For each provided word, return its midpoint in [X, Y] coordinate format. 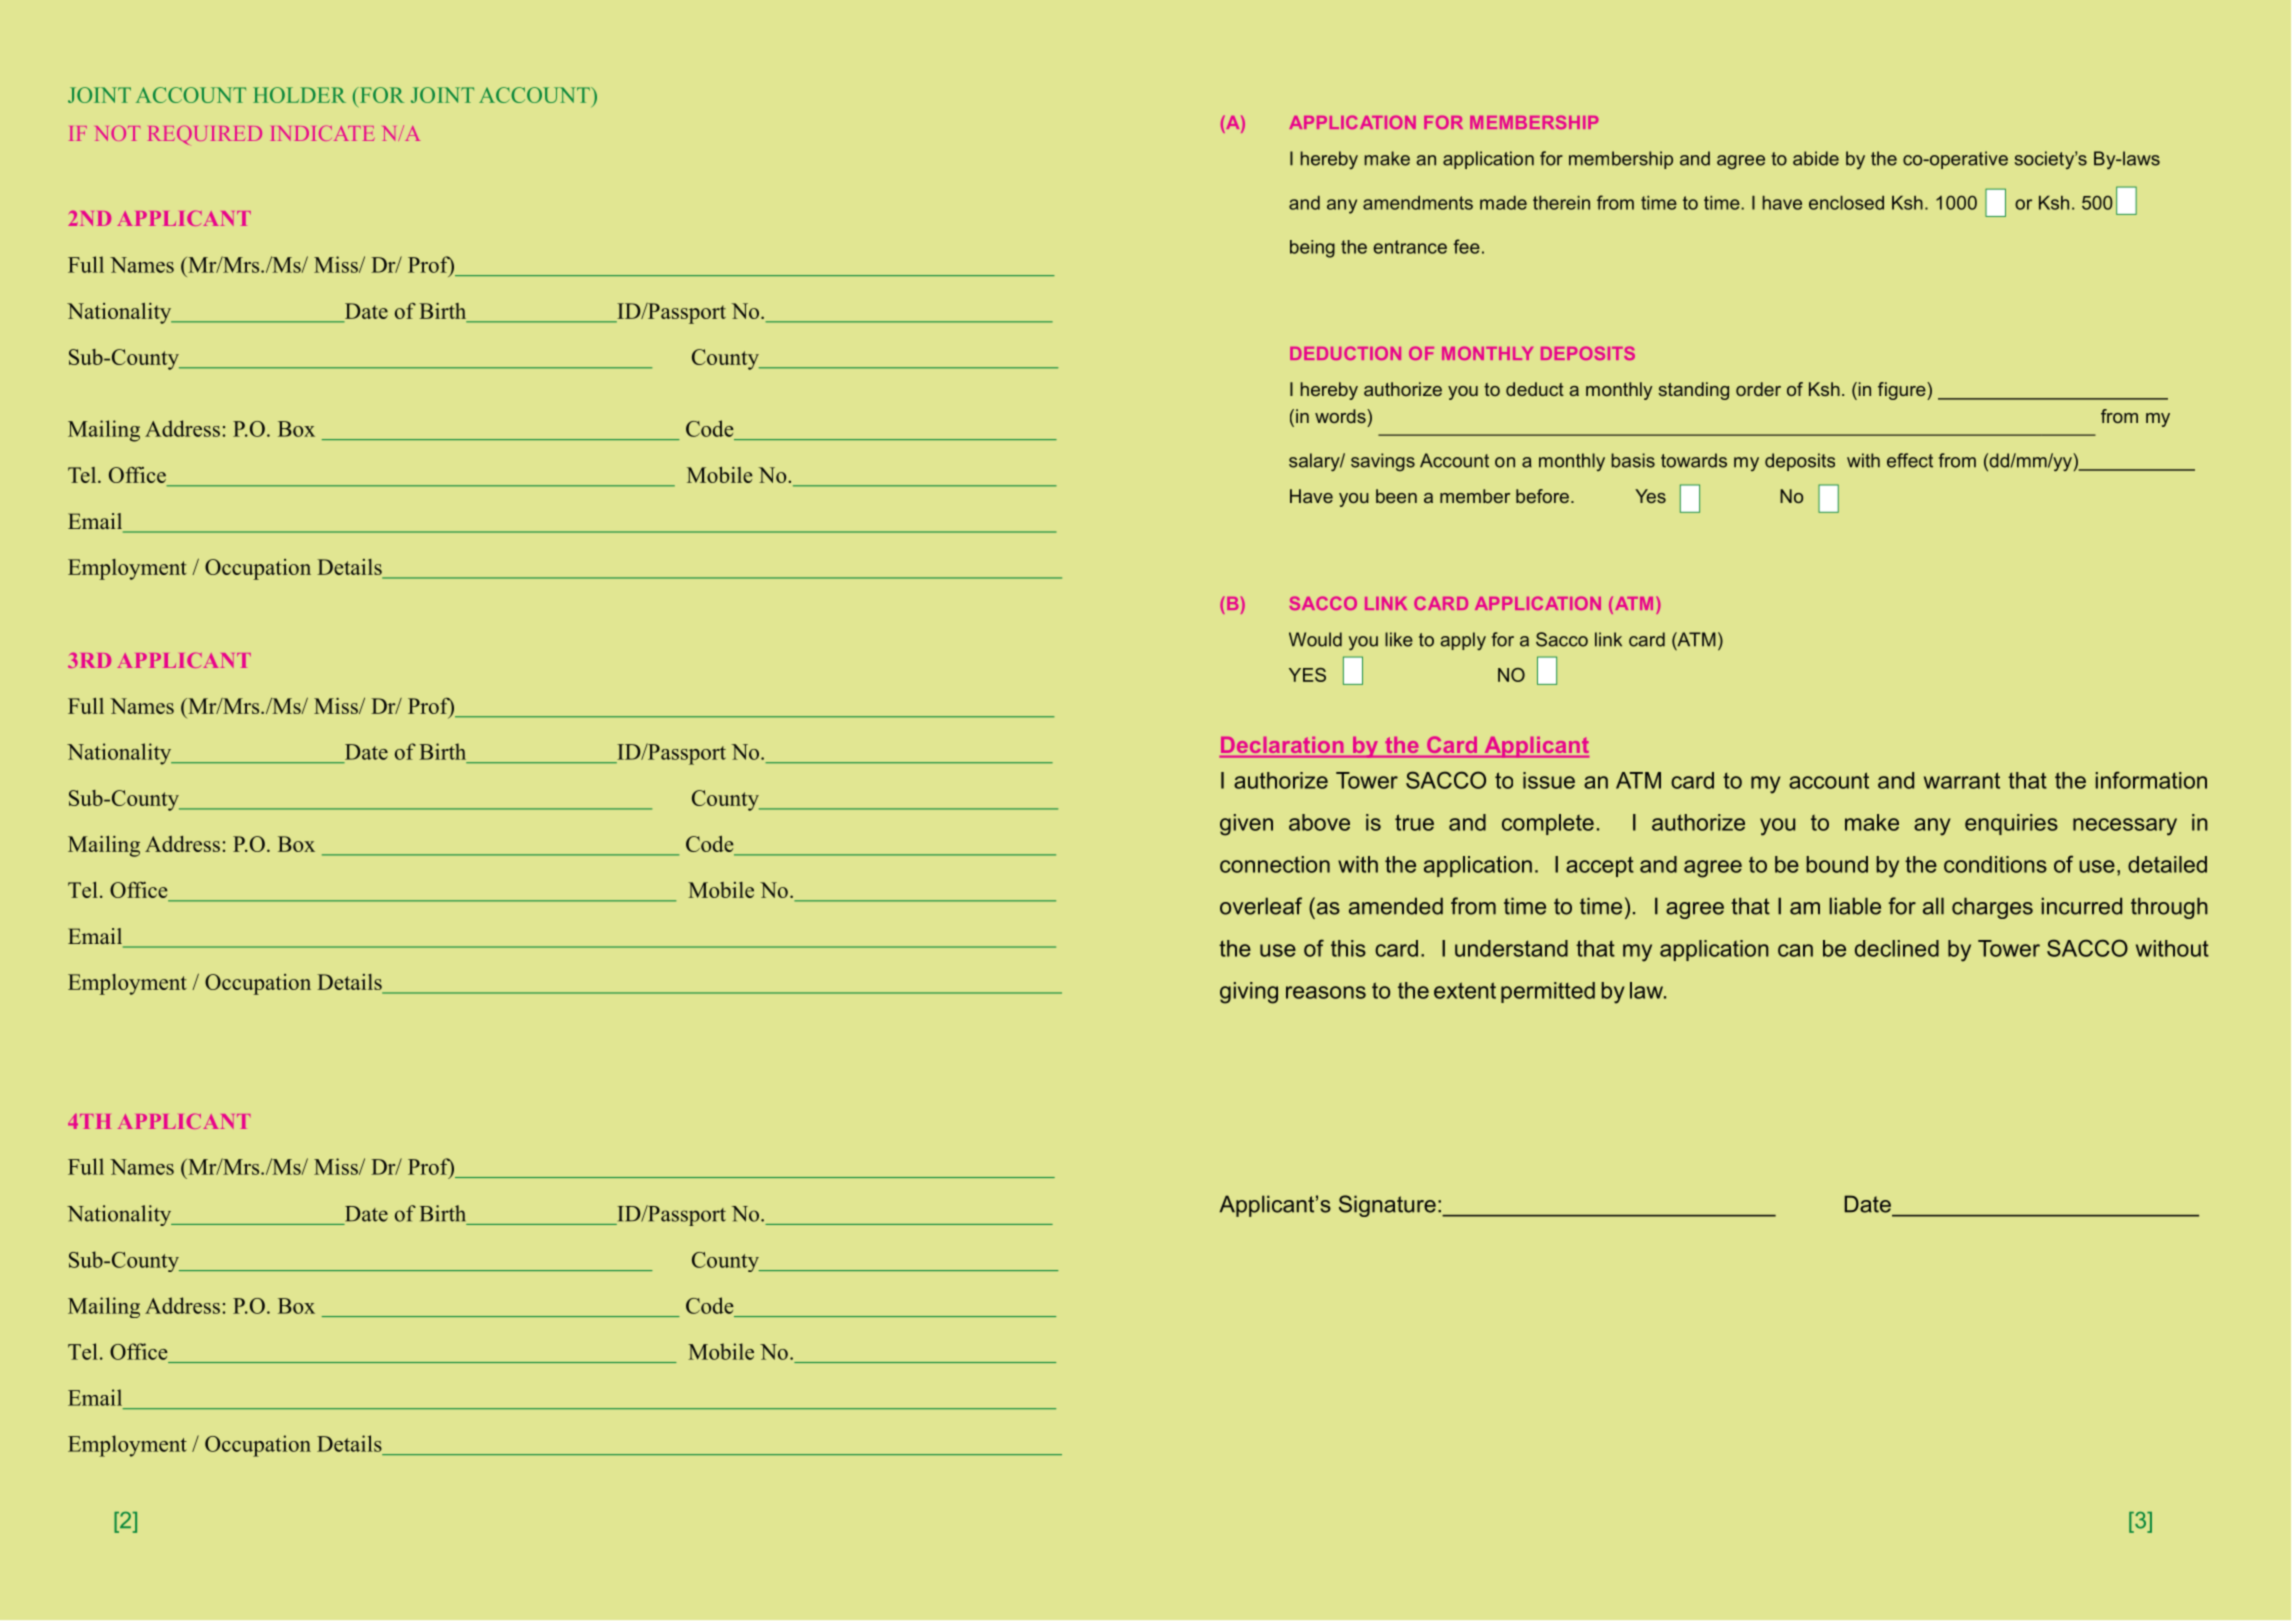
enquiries [2011, 824]
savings [1383, 462]
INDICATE [322, 133]
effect [1910, 460]
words [1341, 416]
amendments [1418, 203]
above [1319, 822]
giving [1249, 993]
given [1246, 825]
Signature [1387, 1206]
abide [1816, 158]
